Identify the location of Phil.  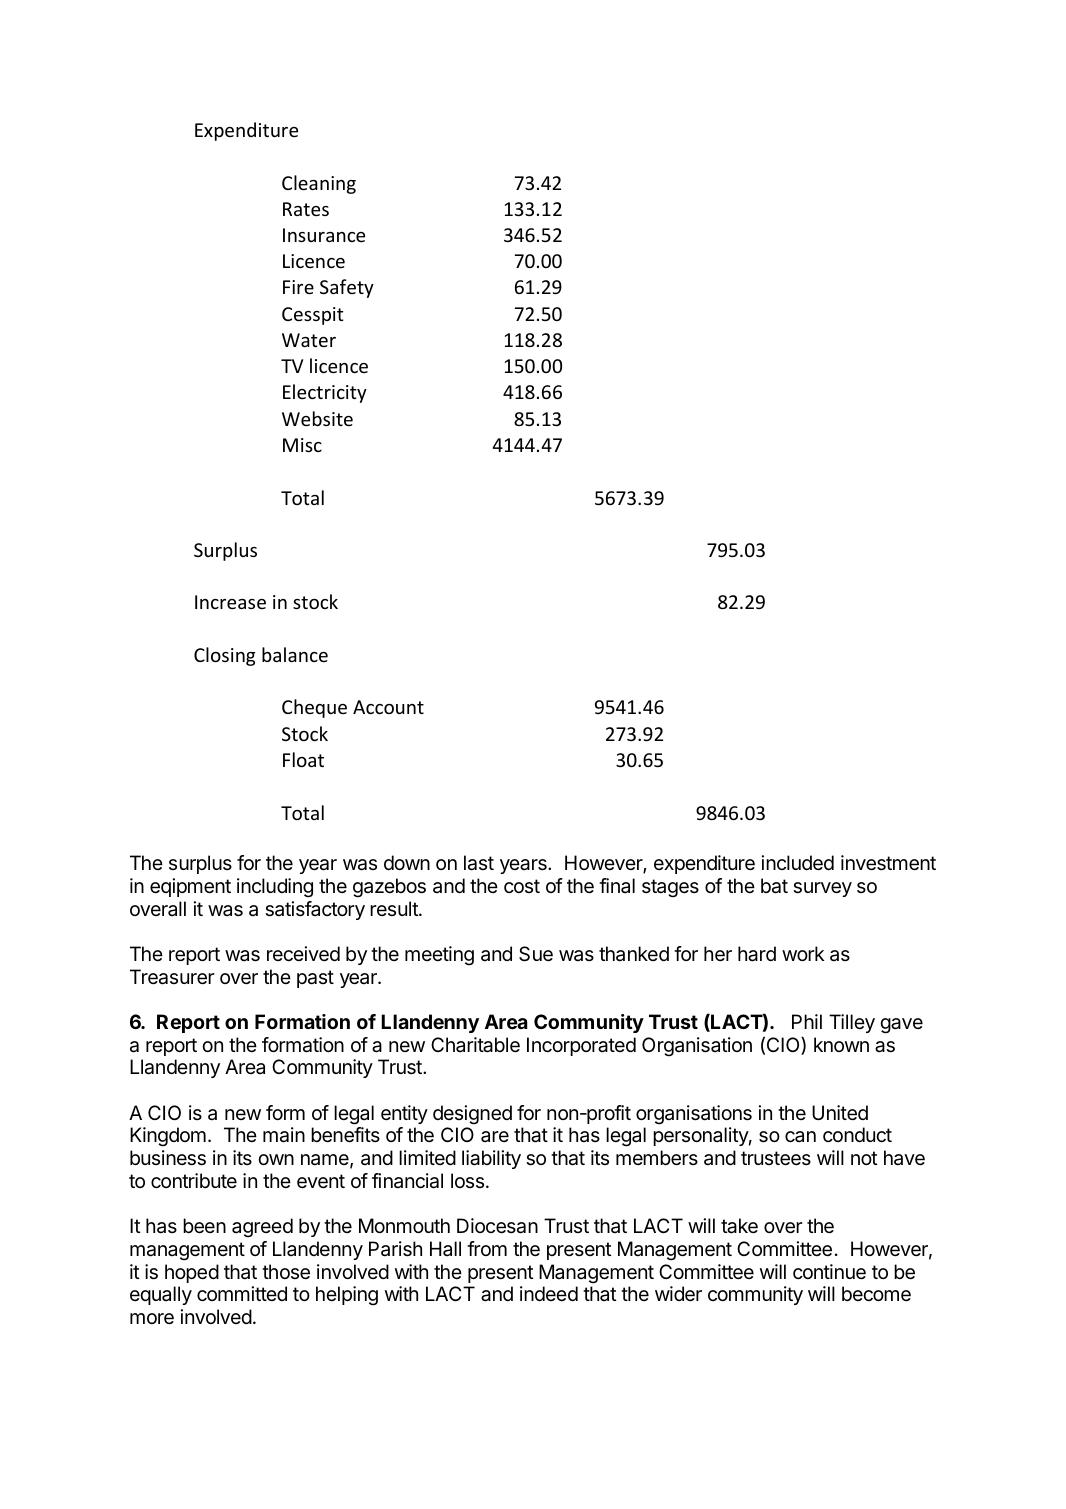
(807, 1021).
